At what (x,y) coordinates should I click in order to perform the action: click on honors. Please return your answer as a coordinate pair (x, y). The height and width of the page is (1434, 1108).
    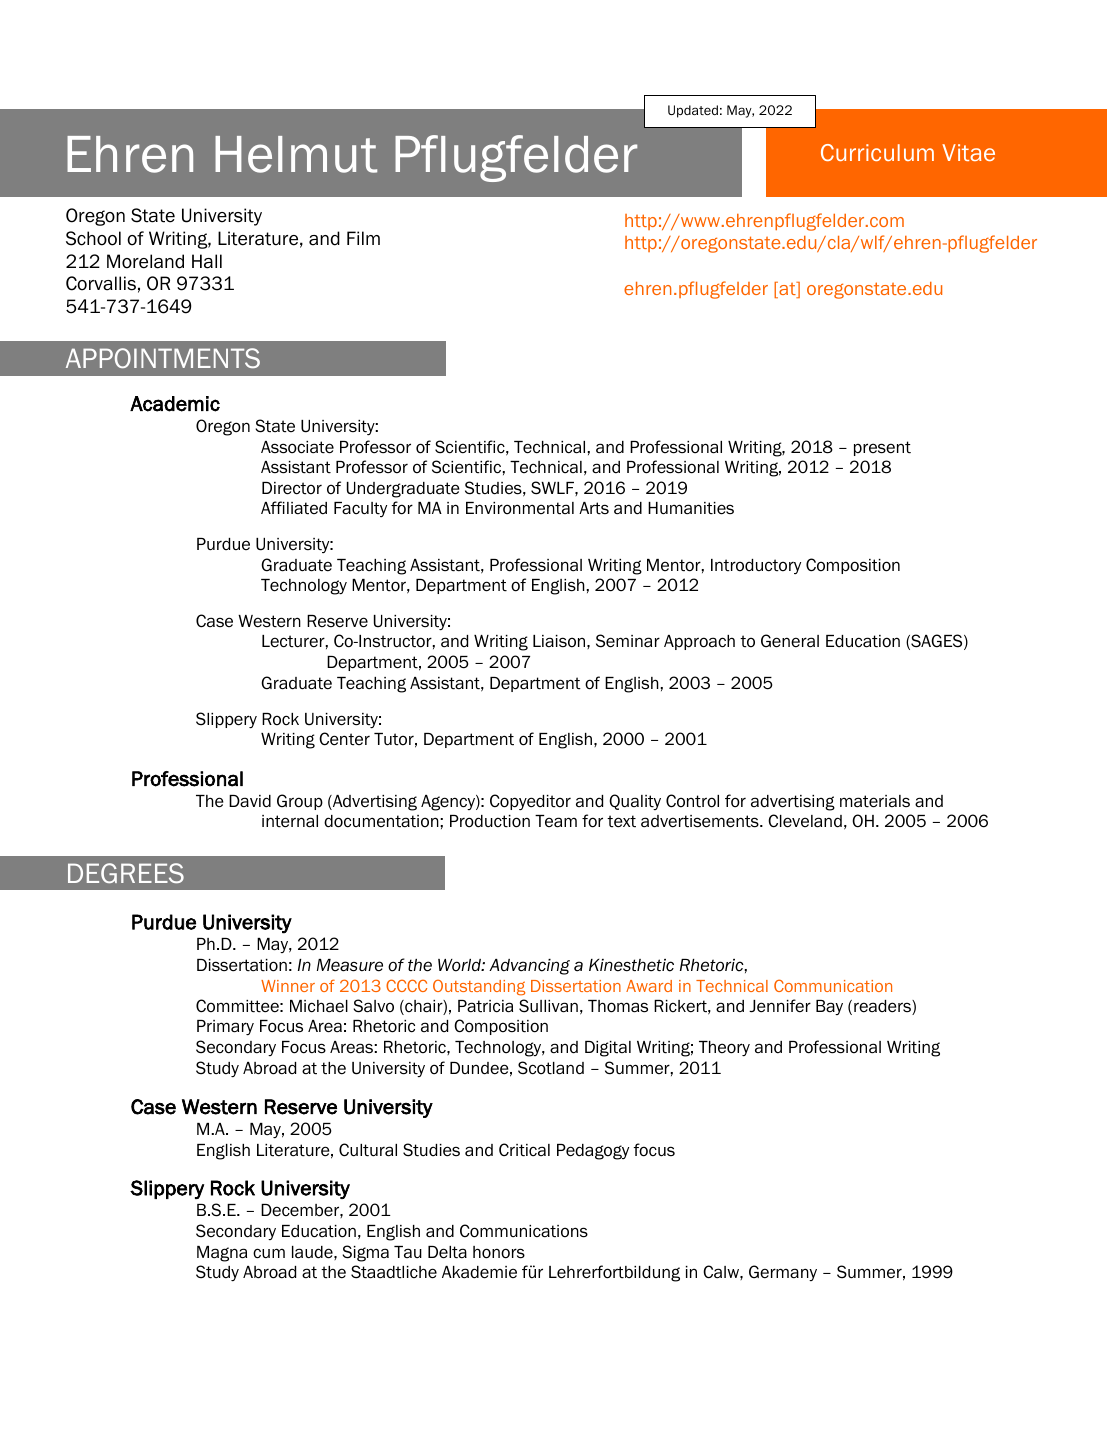
    Looking at the image, I should click on (499, 1252).
